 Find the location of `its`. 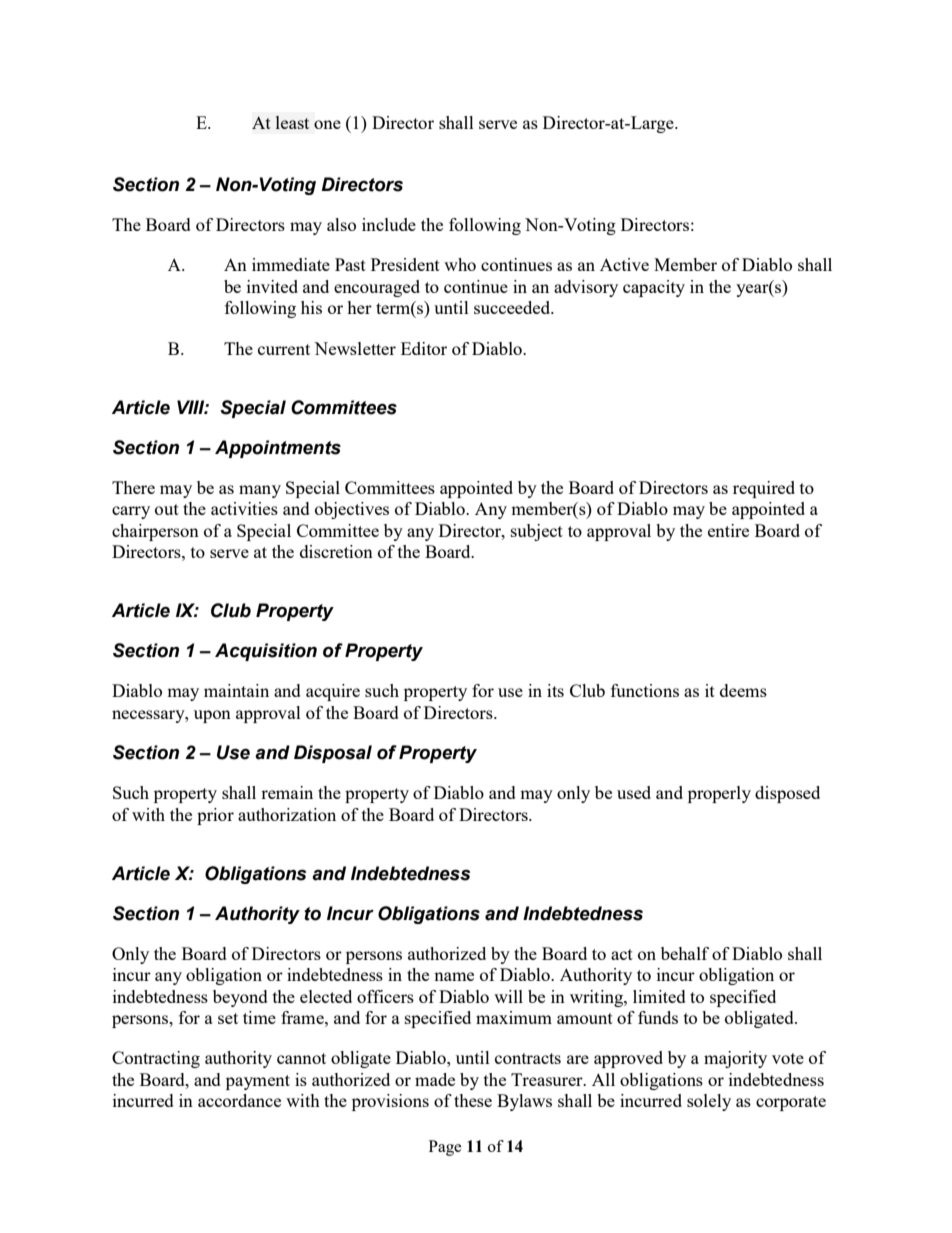

its is located at coordinates (555, 690).
